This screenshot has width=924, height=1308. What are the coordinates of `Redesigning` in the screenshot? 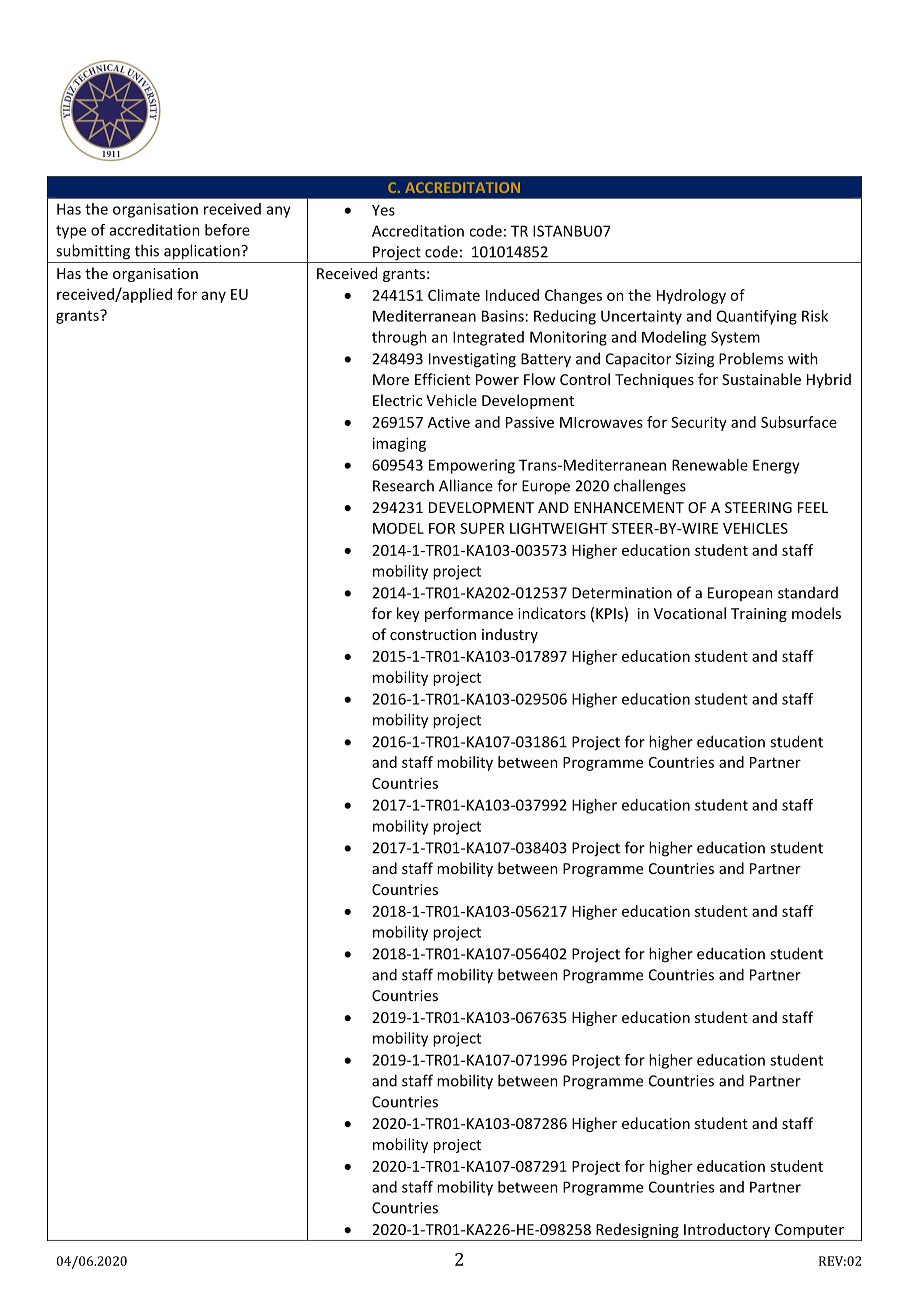 It's located at (637, 1232).
